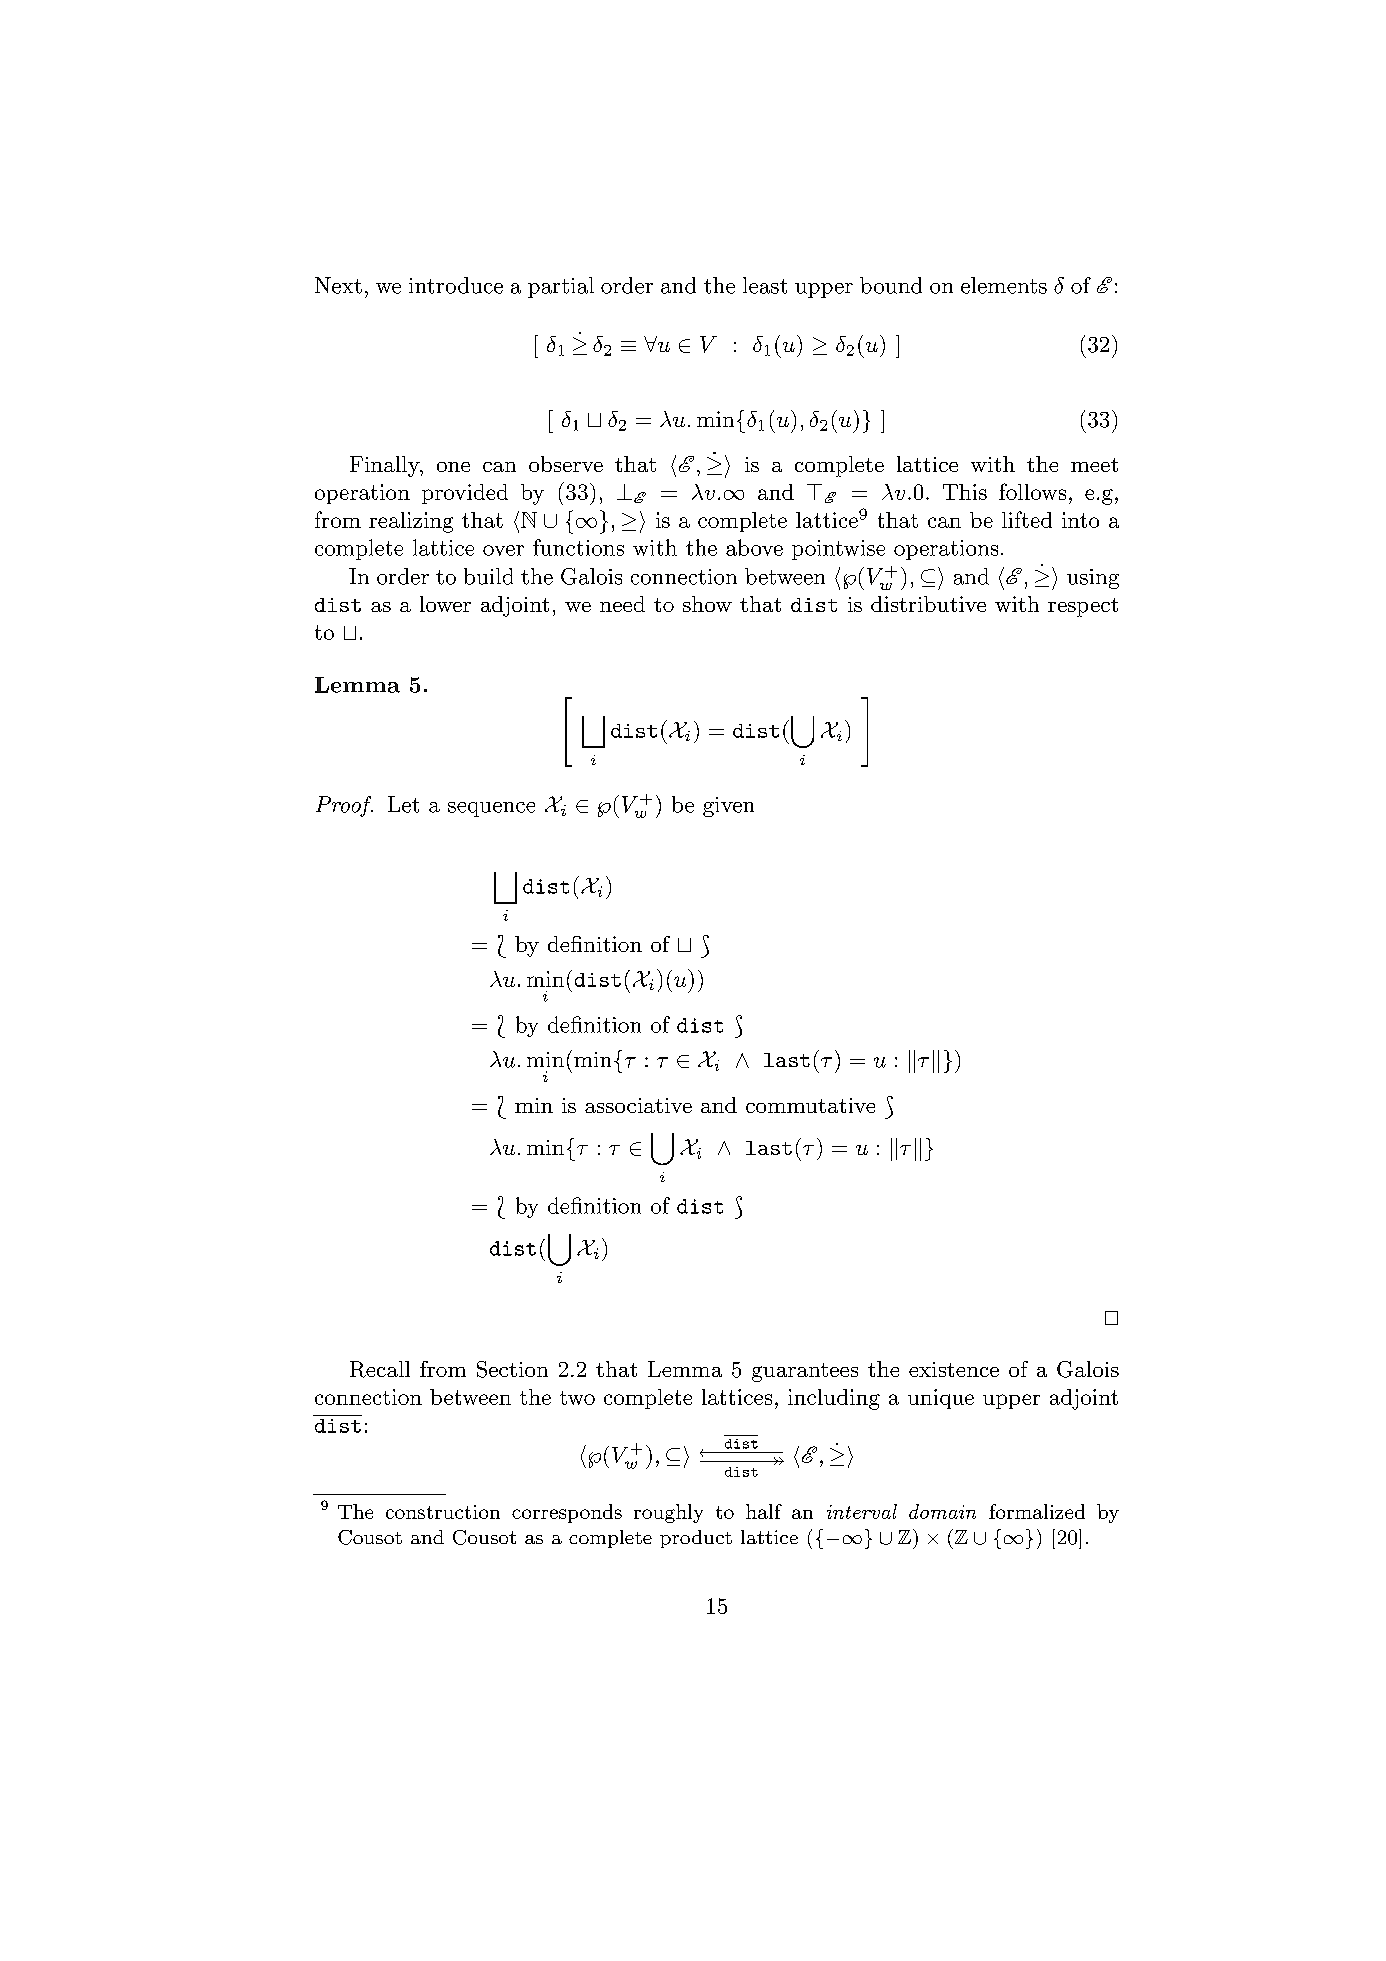  What do you see at coordinates (411, 522) in the image?
I see `realizing` at bounding box center [411, 522].
